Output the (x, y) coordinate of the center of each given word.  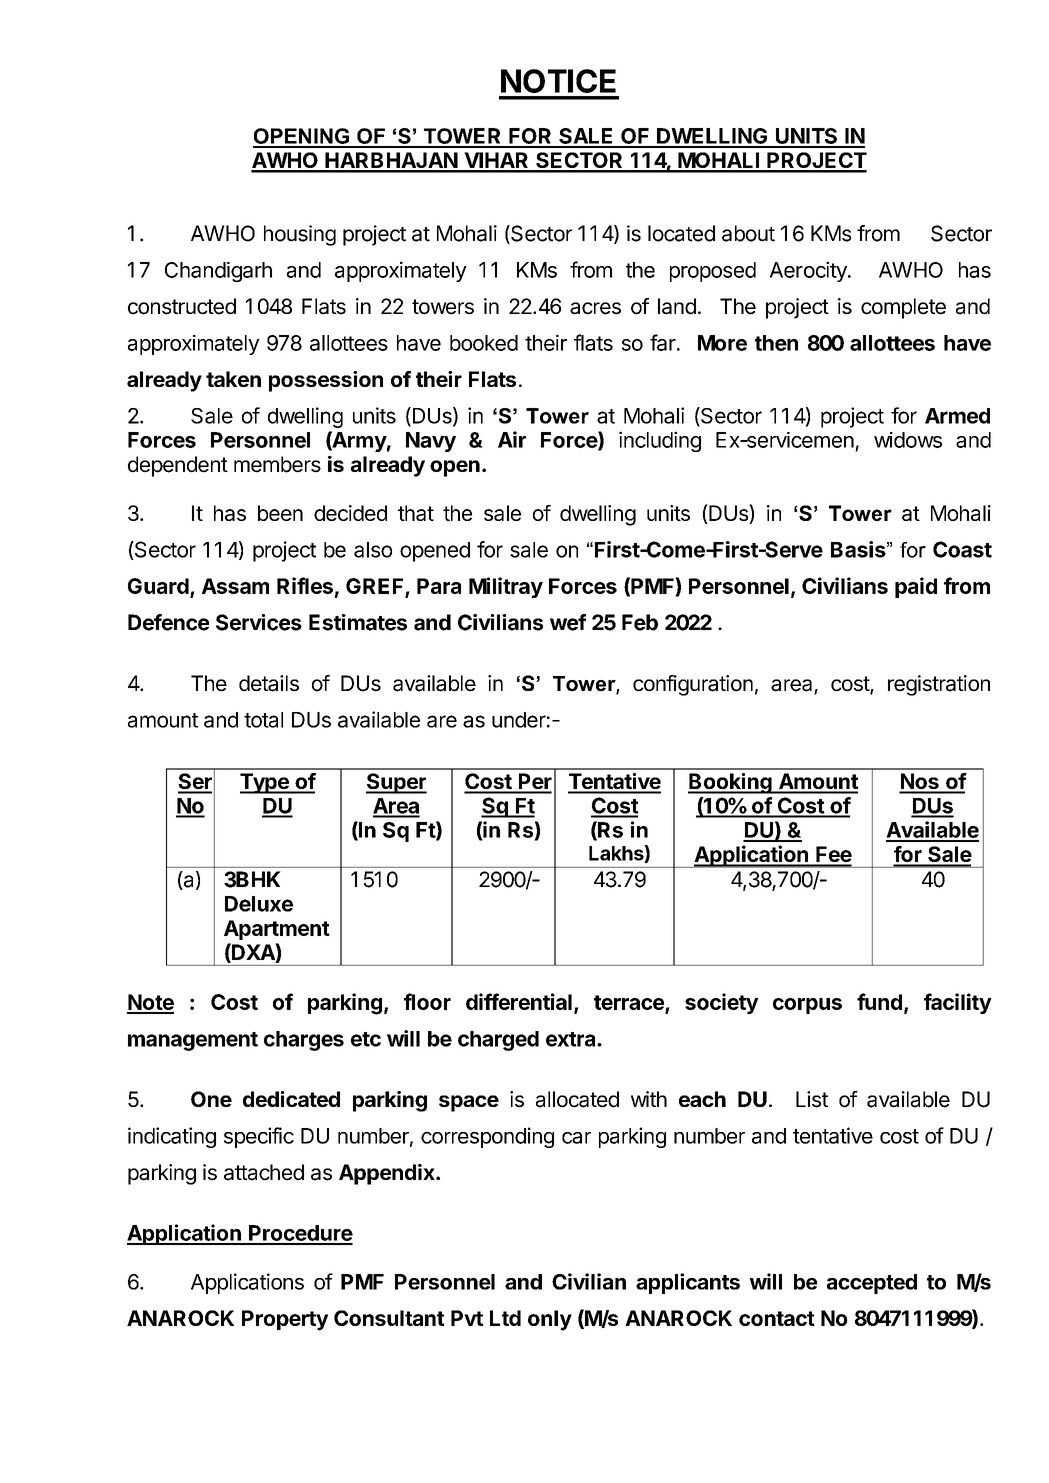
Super (396, 783)
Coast (962, 549)
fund (879, 1001)
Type (265, 783)
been (280, 513)
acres (595, 308)
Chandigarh (218, 272)
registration (939, 685)
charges (304, 1041)
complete (903, 308)
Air (512, 439)
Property (285, 1320)
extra (572, 1039)
